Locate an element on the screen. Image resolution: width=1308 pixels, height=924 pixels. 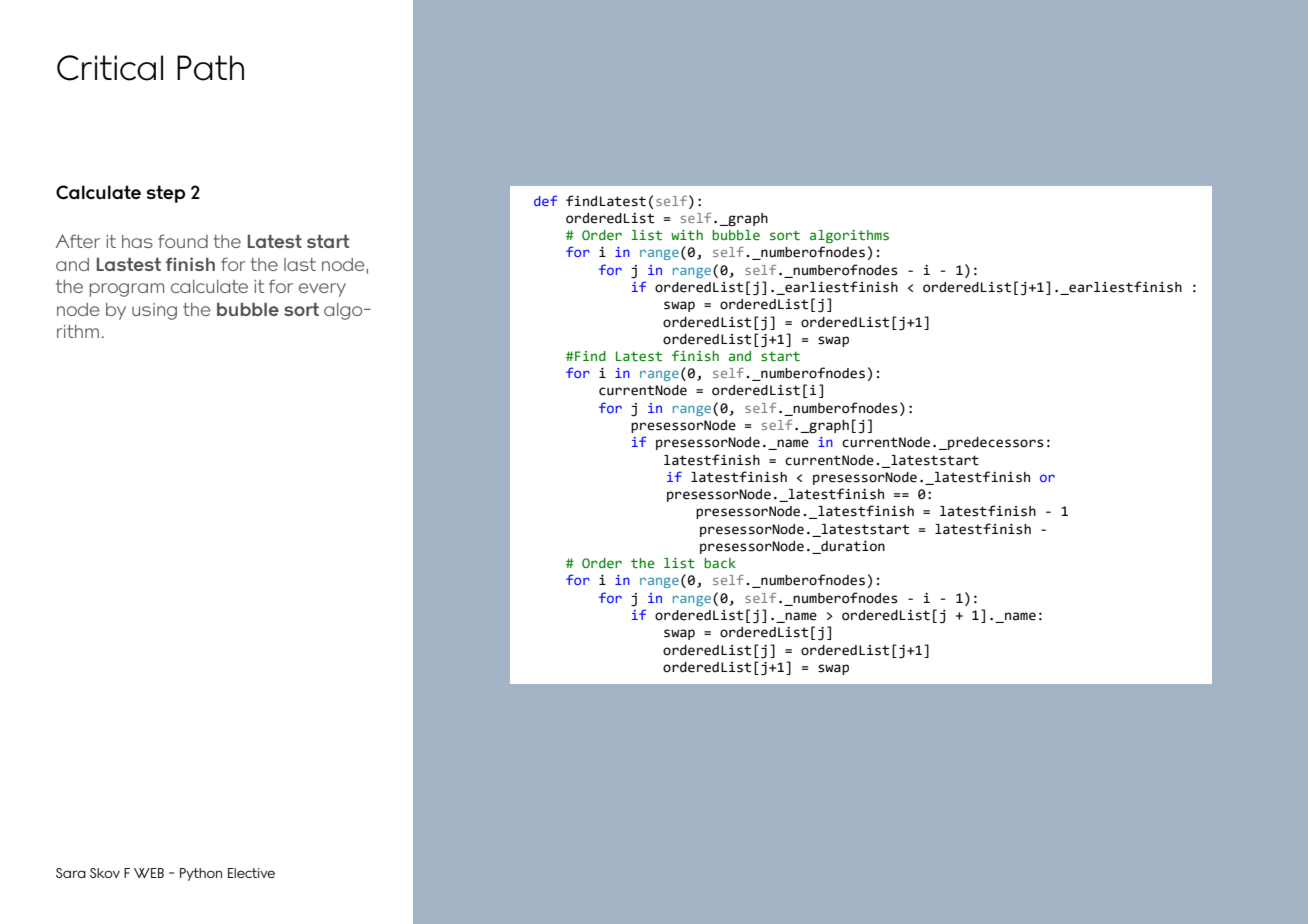
Elective is located at coordinates (251, 873).
